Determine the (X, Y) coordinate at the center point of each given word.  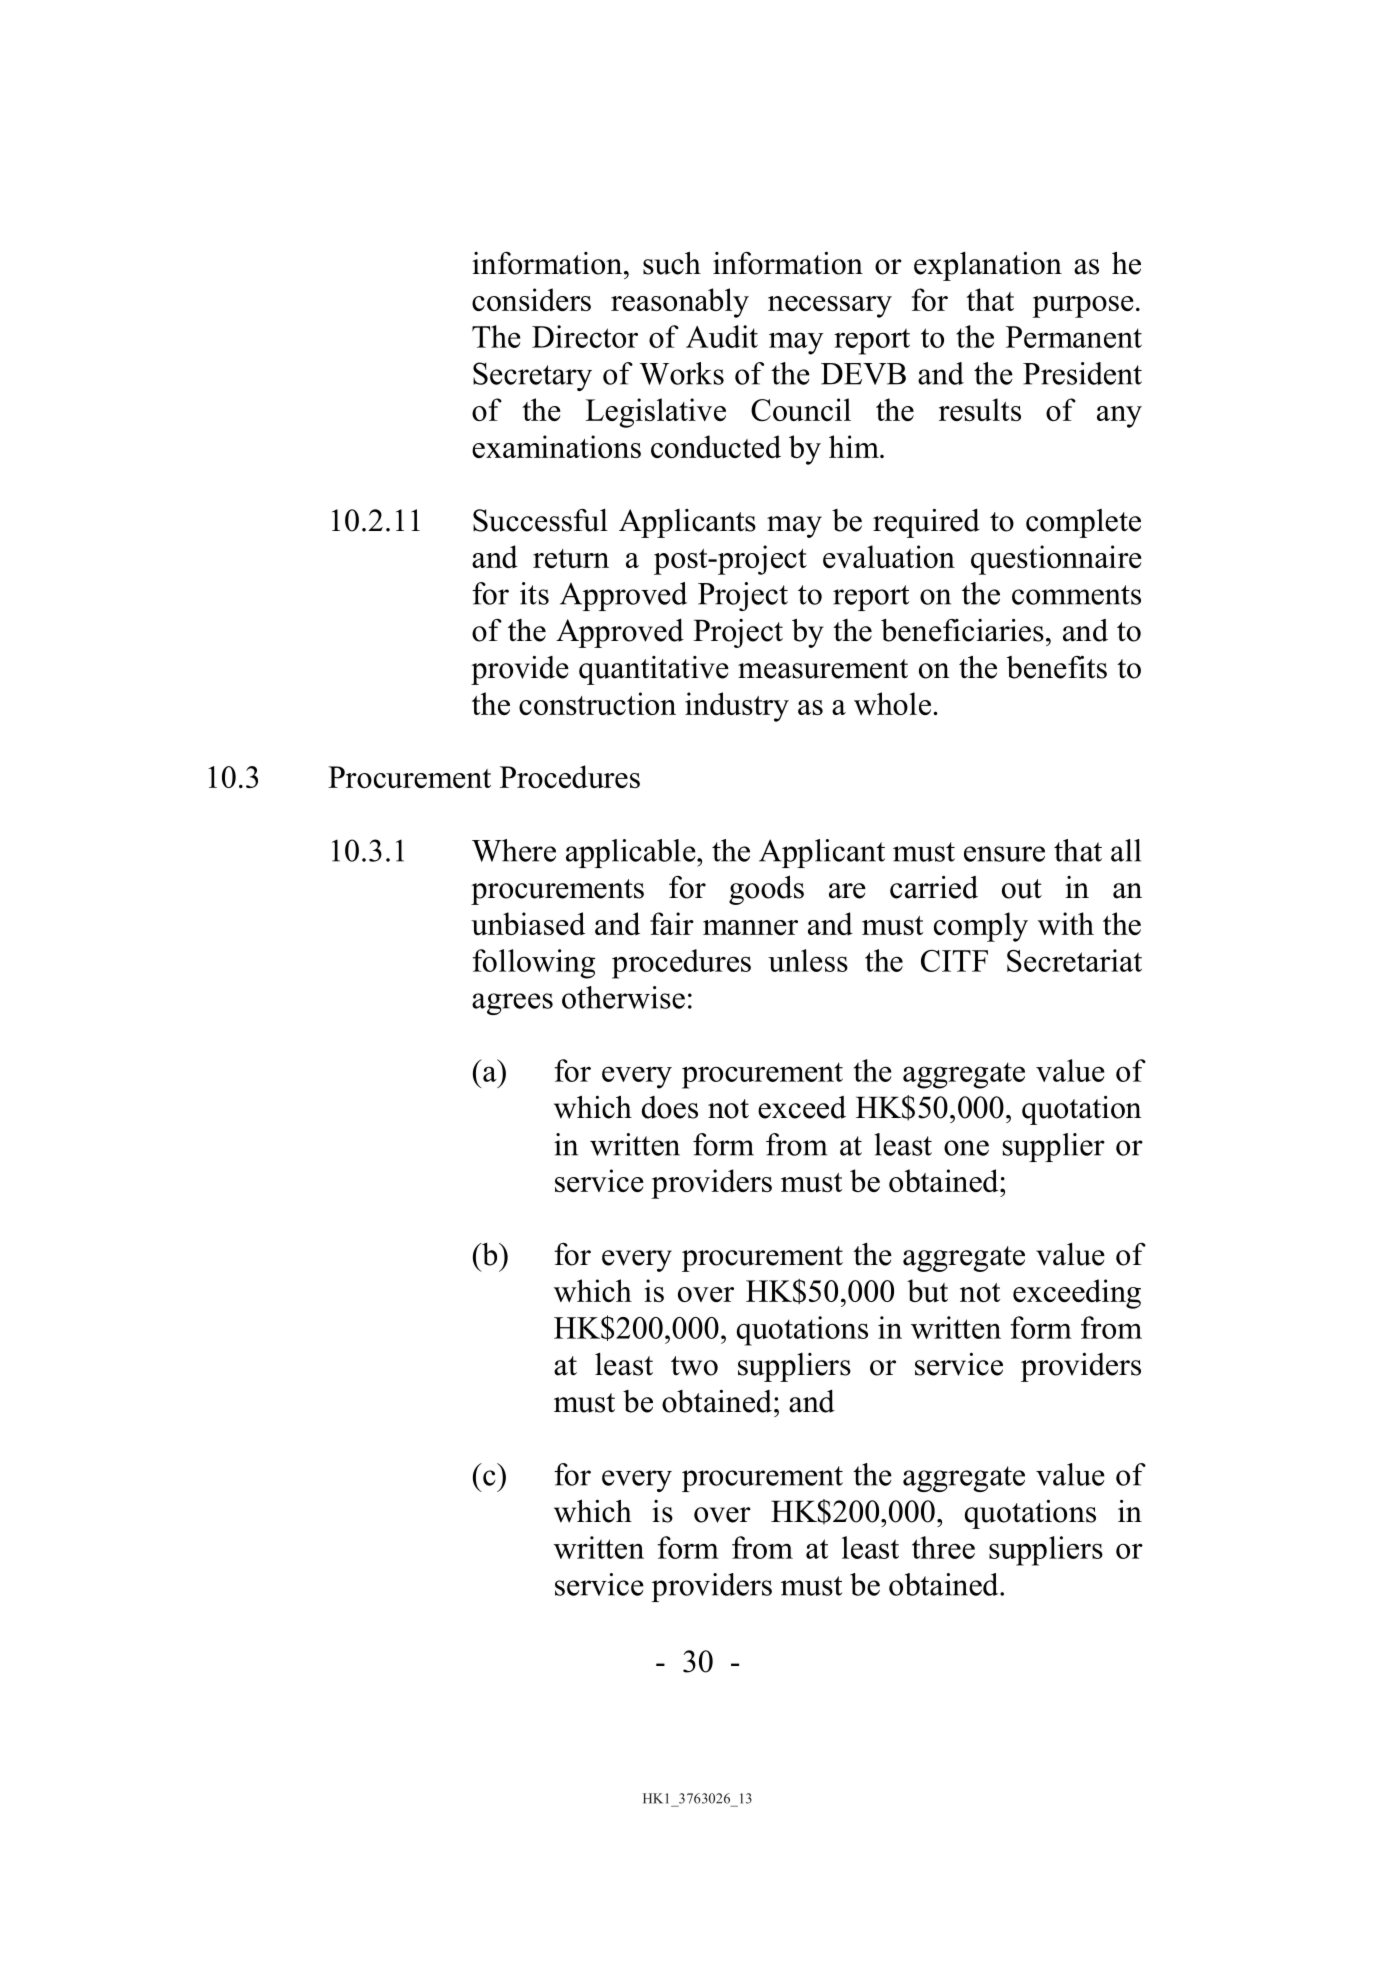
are (847, 891)
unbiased (528, 923)
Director (585, 336)
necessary (830, 307)
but (927, 1290)
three (943, 1547)
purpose (1083, 307)
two (694, 1366)
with (1066, 923)
